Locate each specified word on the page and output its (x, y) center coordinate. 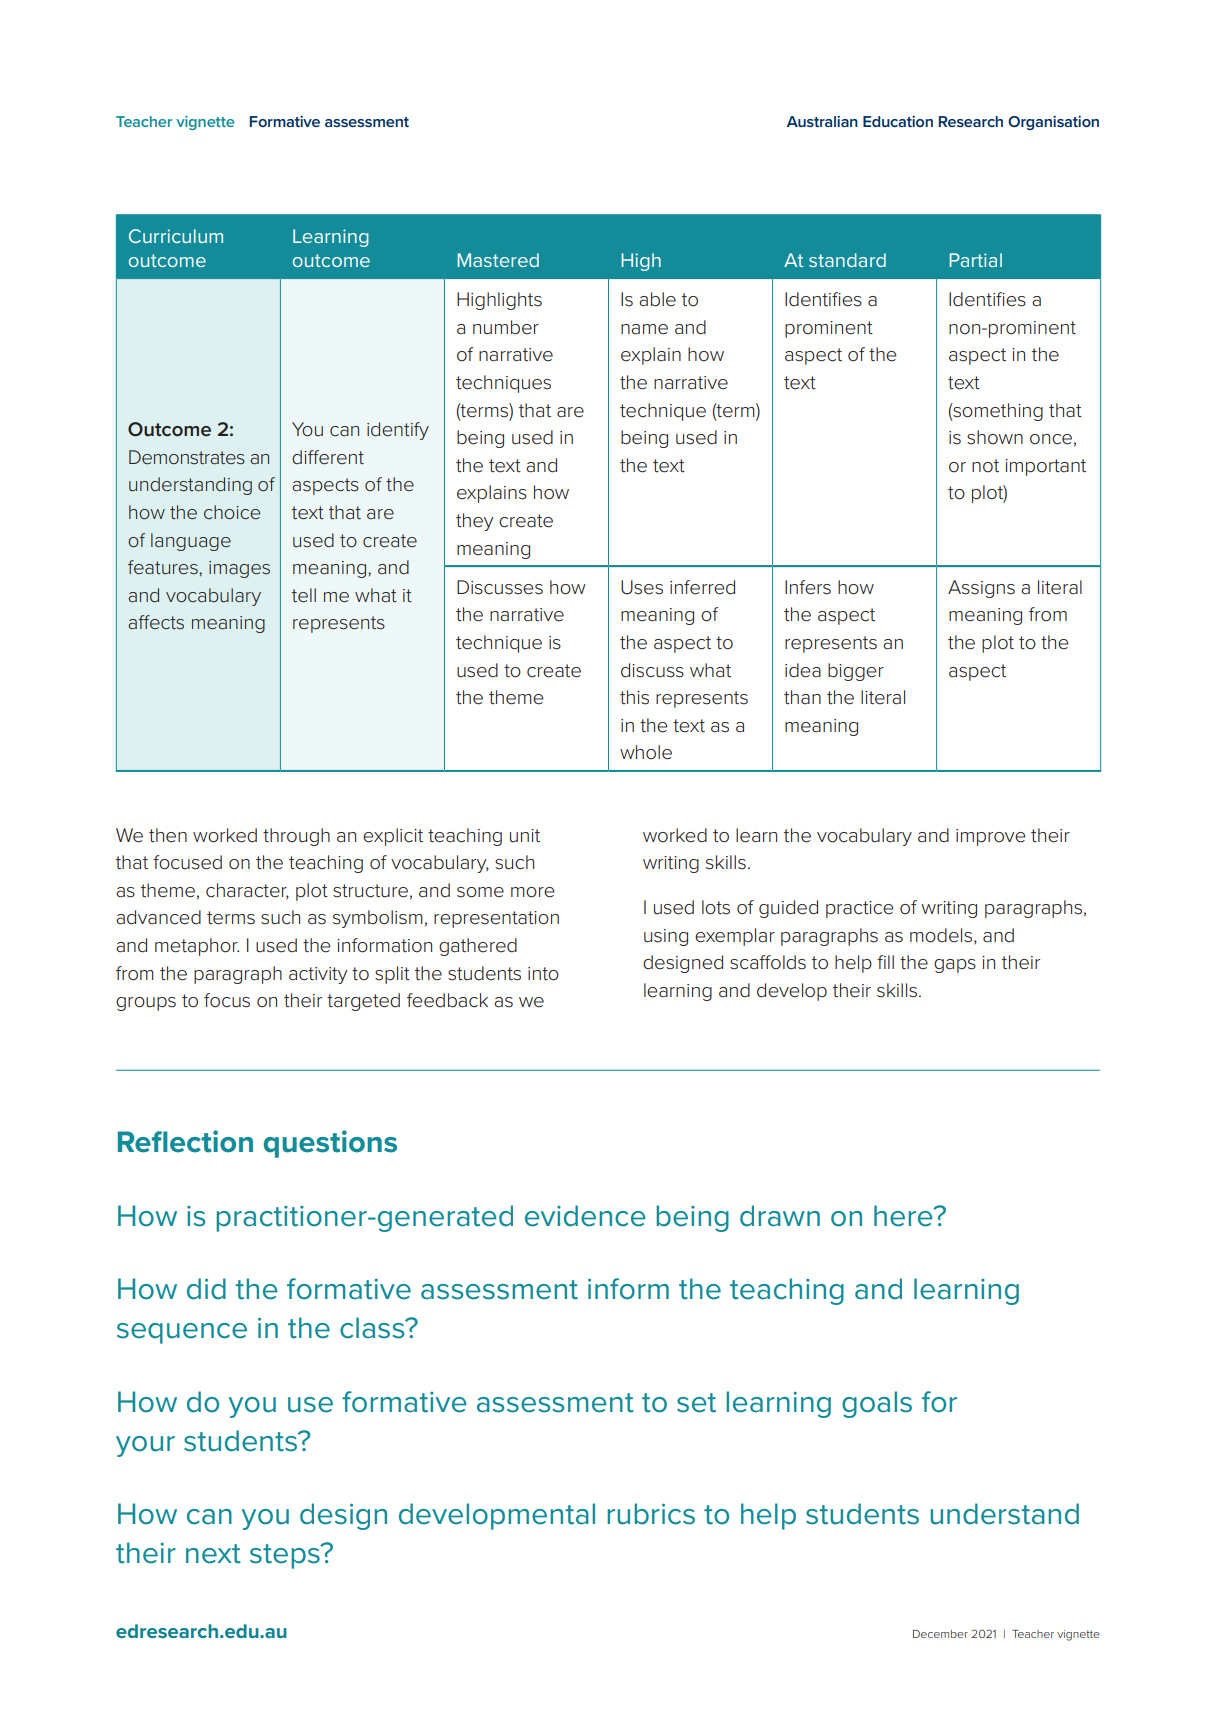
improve (991, 837)
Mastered (498, 260)
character (247, 891)
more (533, 892)
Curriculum (176, 236)
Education (898, 121)
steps (286, 1556)
